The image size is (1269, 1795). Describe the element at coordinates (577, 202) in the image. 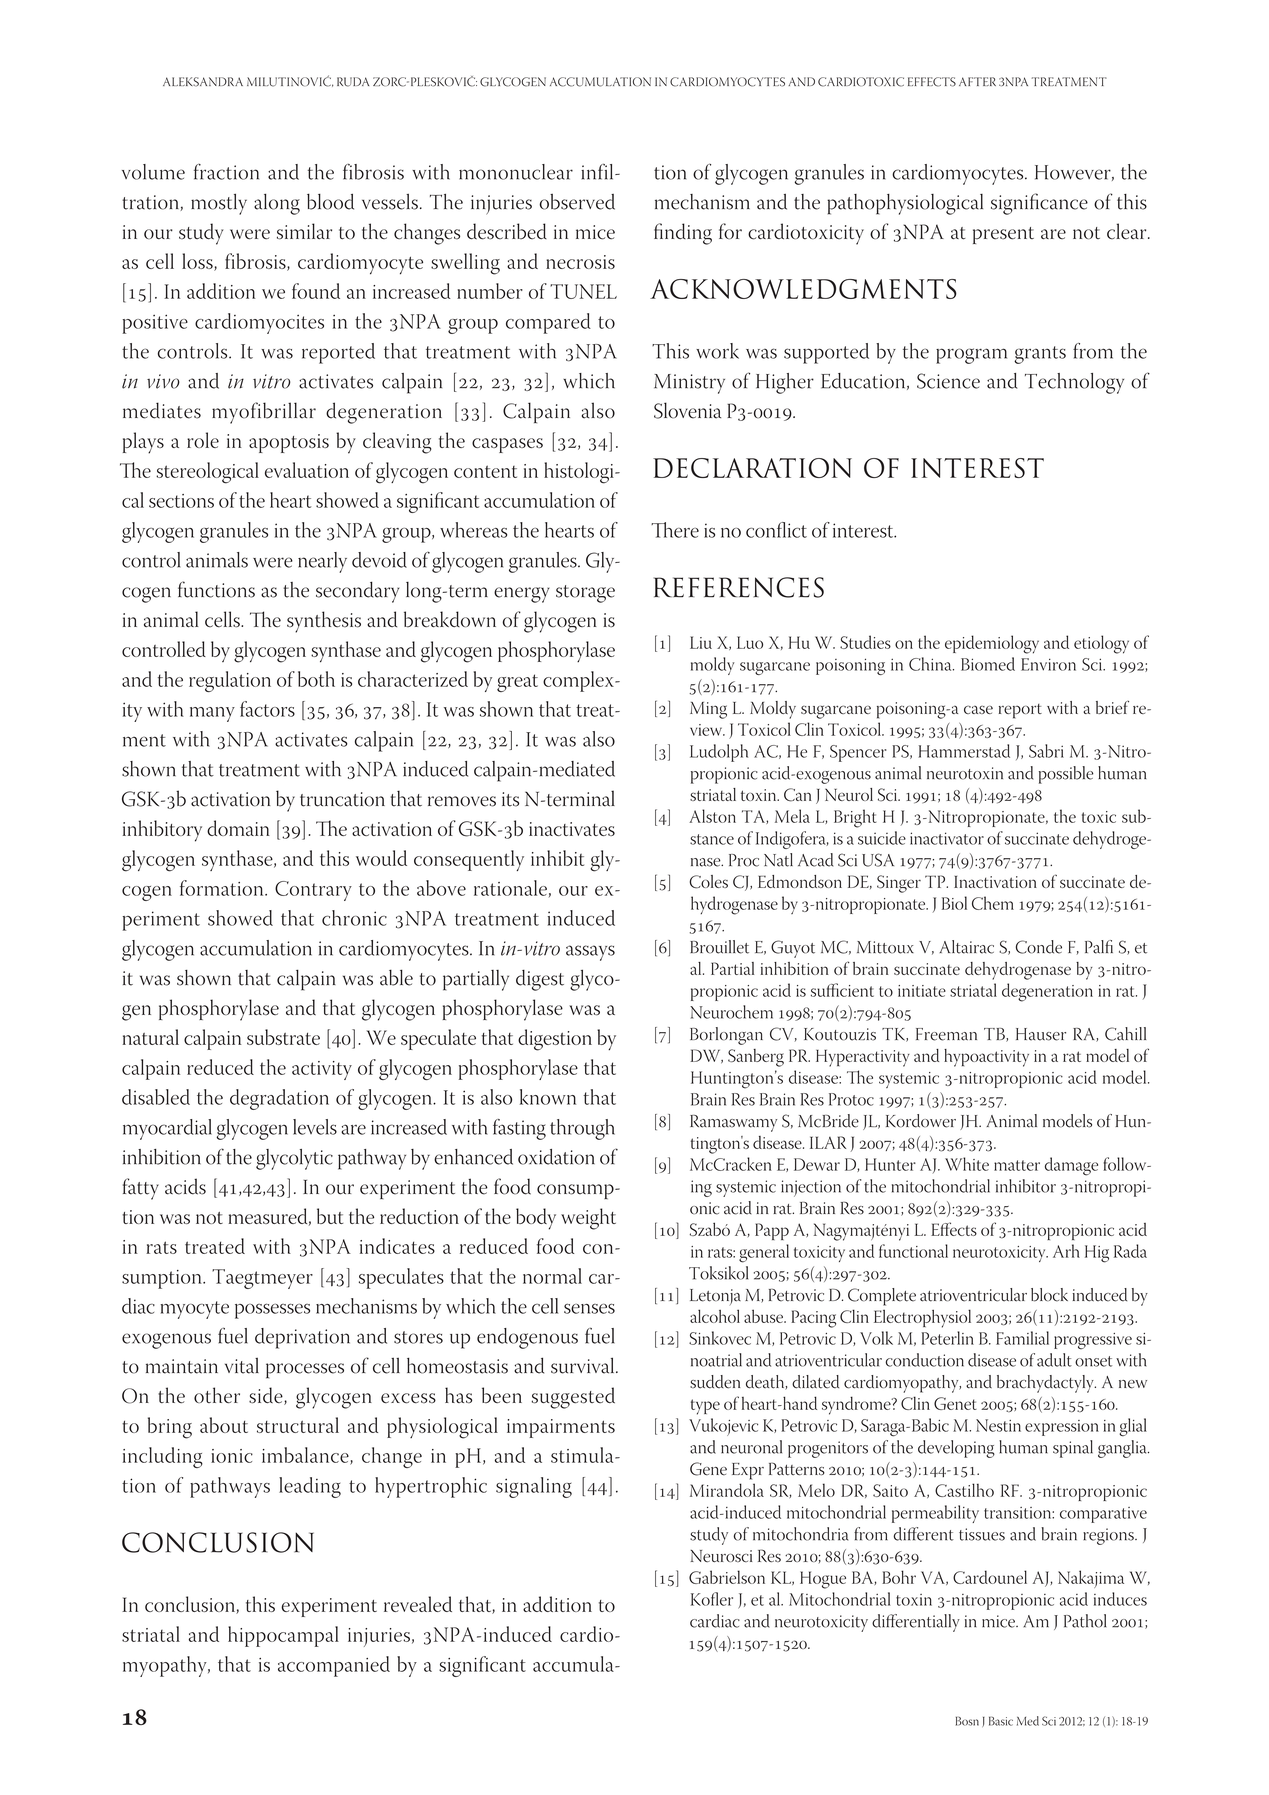

I see `observed` at that location.
